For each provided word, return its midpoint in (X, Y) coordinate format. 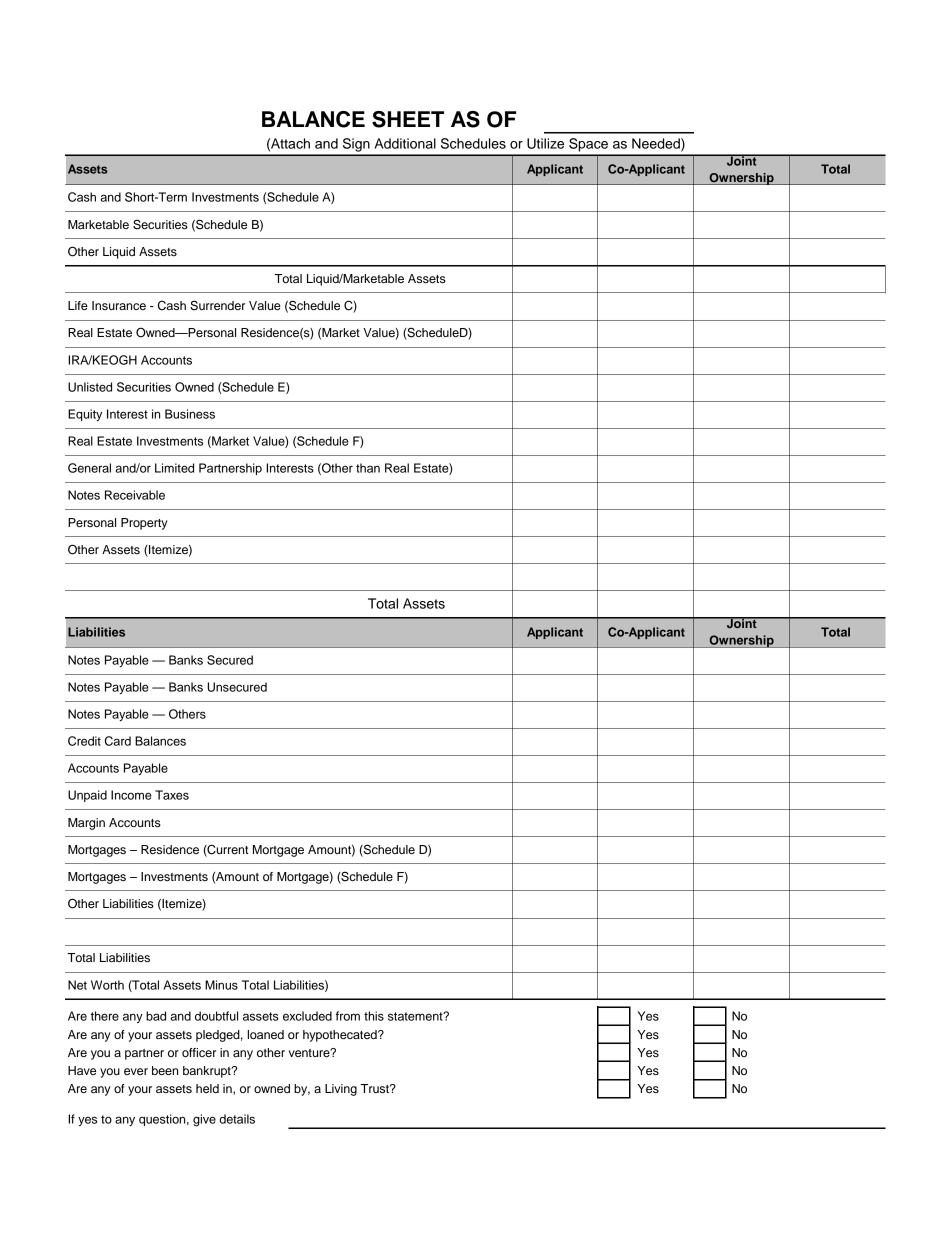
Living (341, 1090)
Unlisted (90, 387)
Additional (405, 143)
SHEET (408, 119)
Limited (174, 468)
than (368, 468)
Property (144, 524)
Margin (86, 824)
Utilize (545, 143)
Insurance (119, 305)
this (374, 1016)
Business (190, 414)
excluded (307, 1016)
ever (136, 1071)
